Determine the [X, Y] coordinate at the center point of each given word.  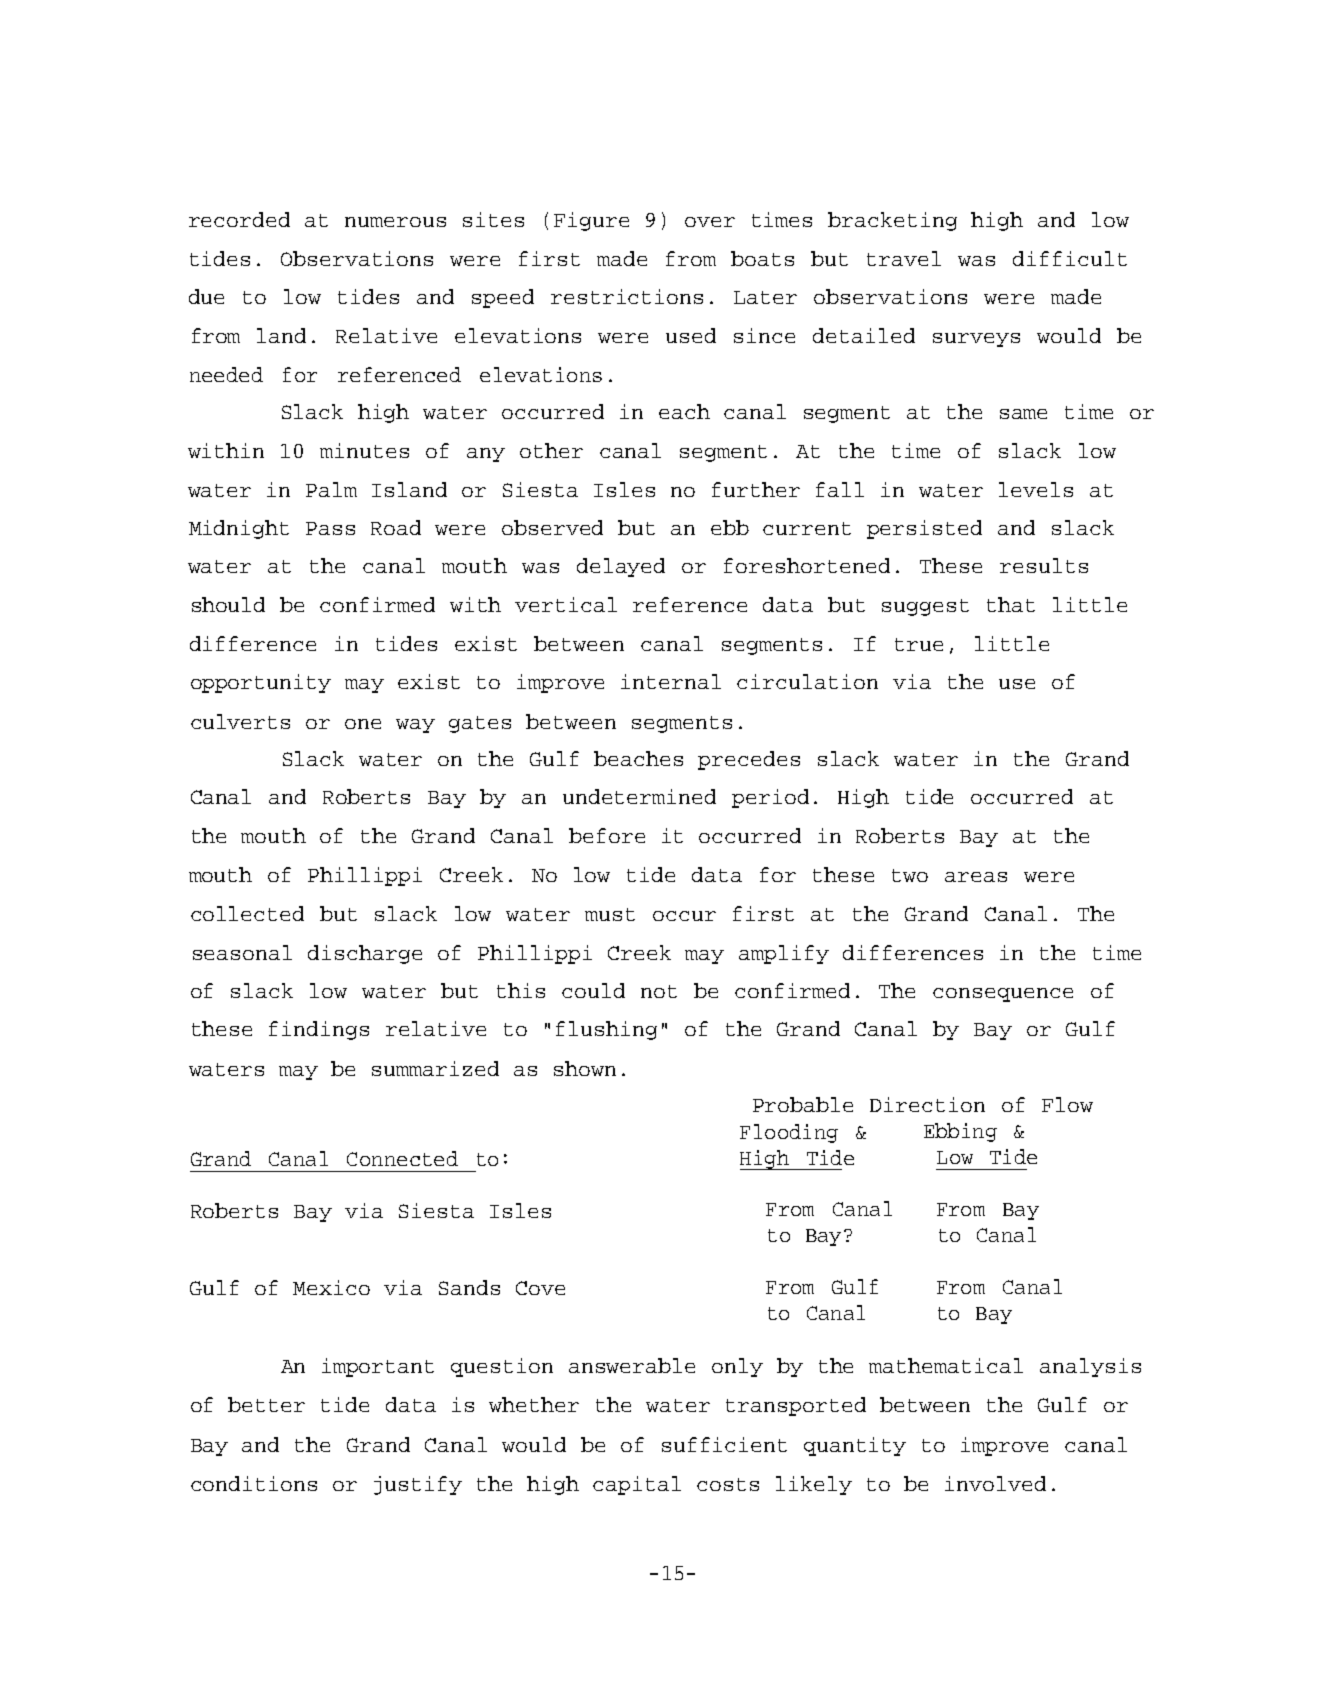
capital [637, 1485]
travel [904, 258]
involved [995, 1483]
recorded [239, 219]
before [607, 835]
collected [247, 913]
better [266, 1404]
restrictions [627, 296]
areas [976, 877]
